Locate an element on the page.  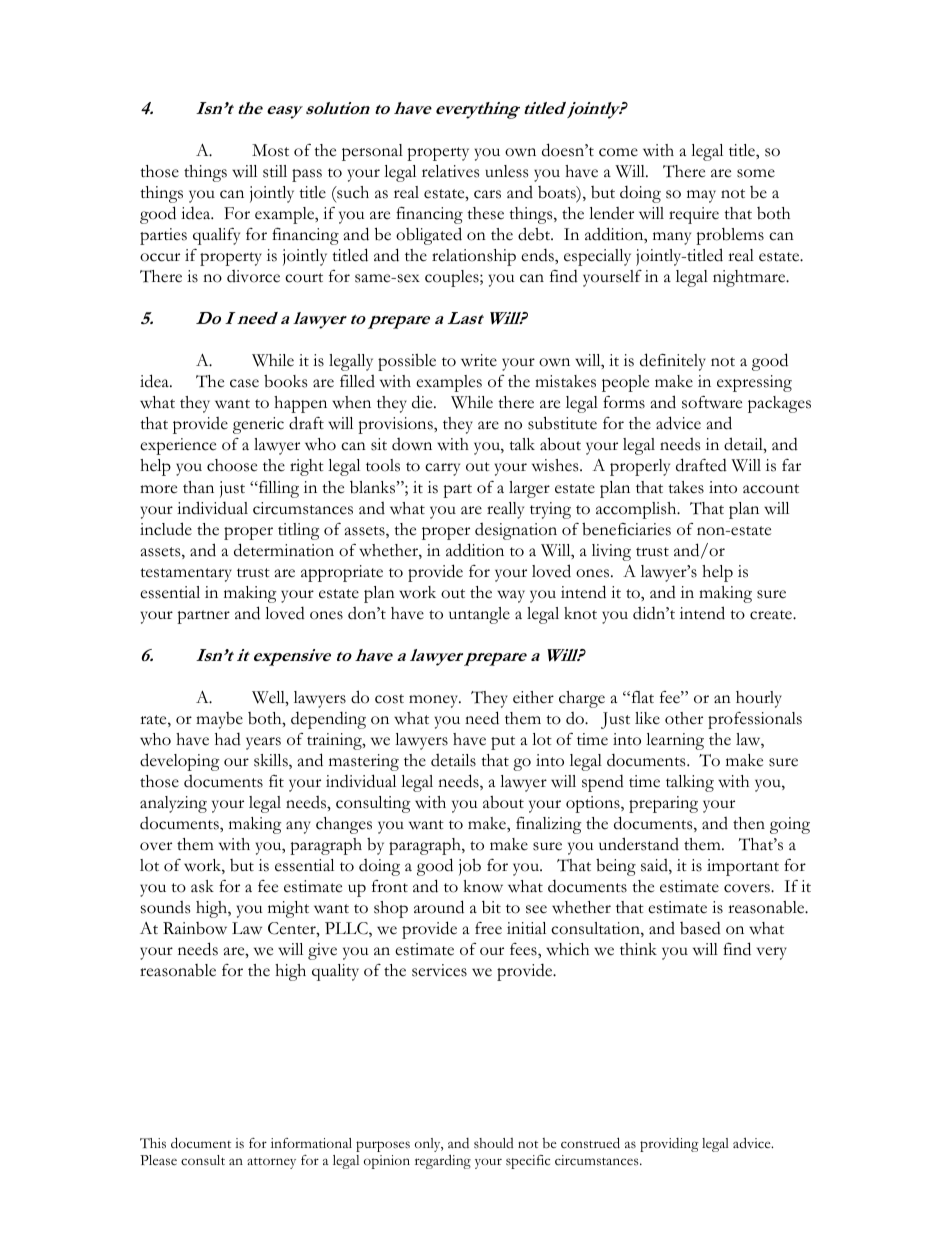
generic is located at coordinates (258, 425).
